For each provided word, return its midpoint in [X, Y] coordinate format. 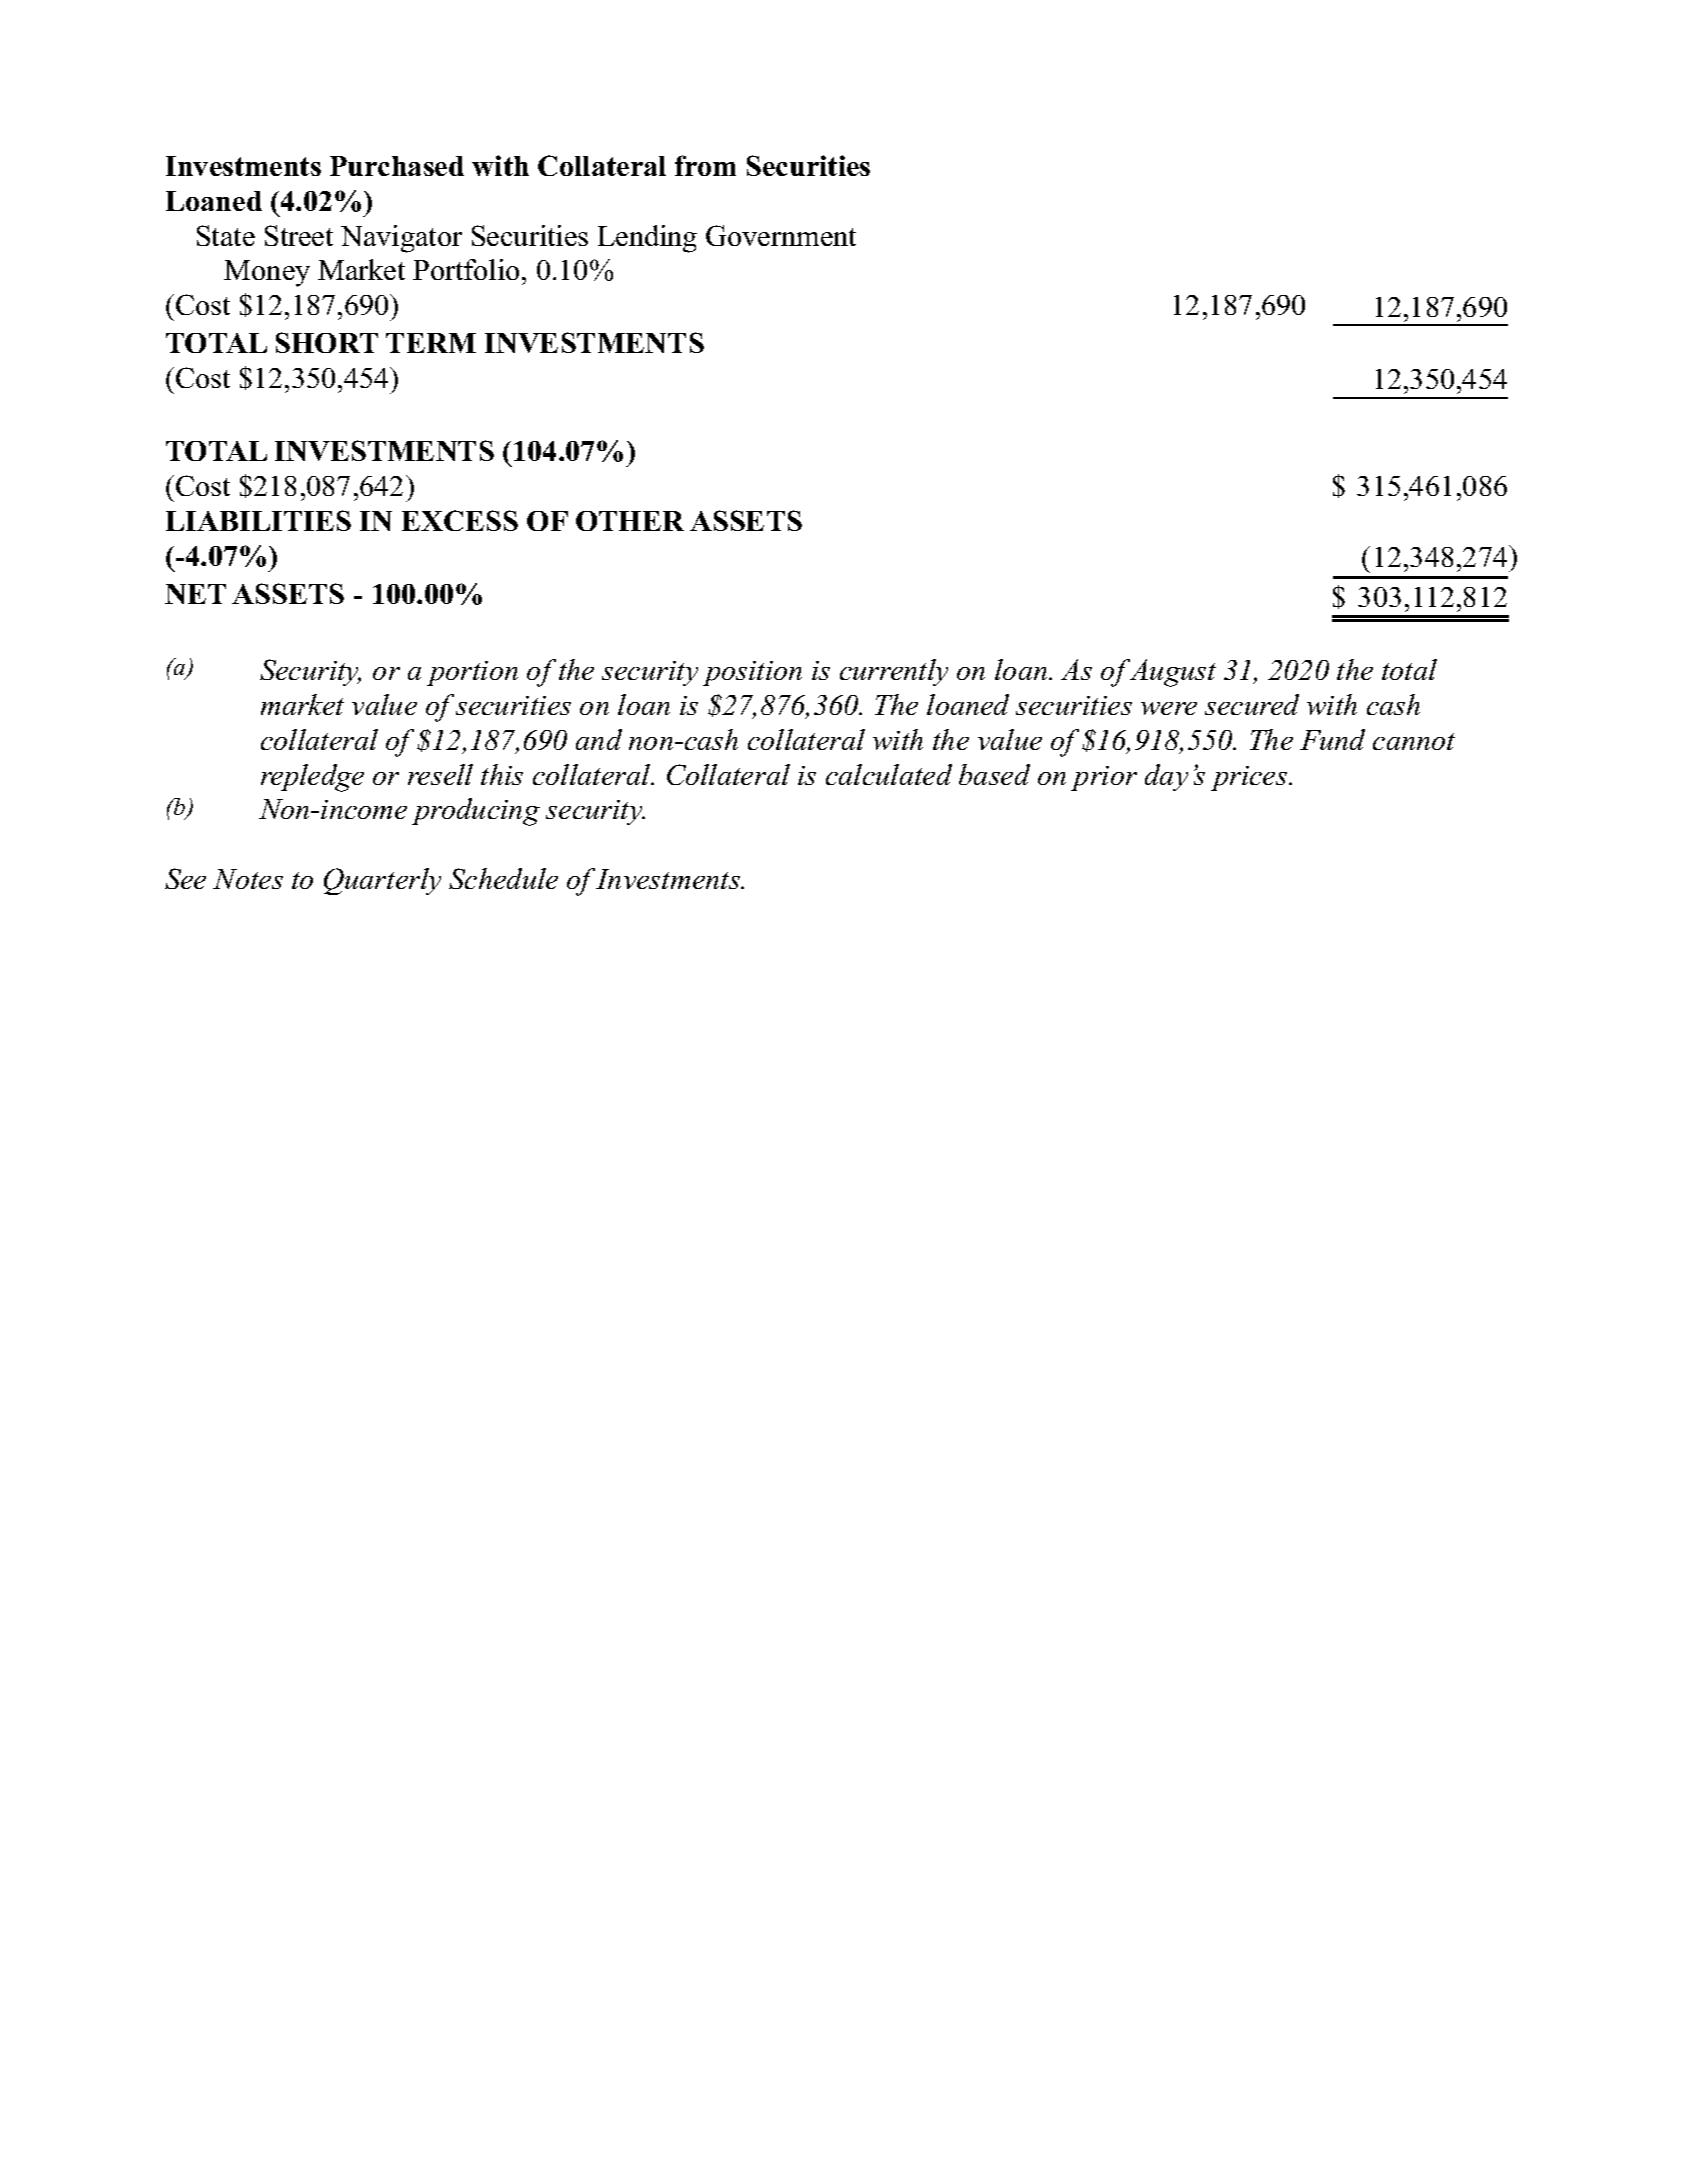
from [705, 165]
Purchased [397, 166]
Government [781, 235]
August [1172, 673]
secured [1252, 704]
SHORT [327, 342]
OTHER [630, 521]
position [752, 673]
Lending [647, 239]
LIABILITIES [258, 520]
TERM [431, 343]
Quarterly [382, 881]
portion [472, 673]
